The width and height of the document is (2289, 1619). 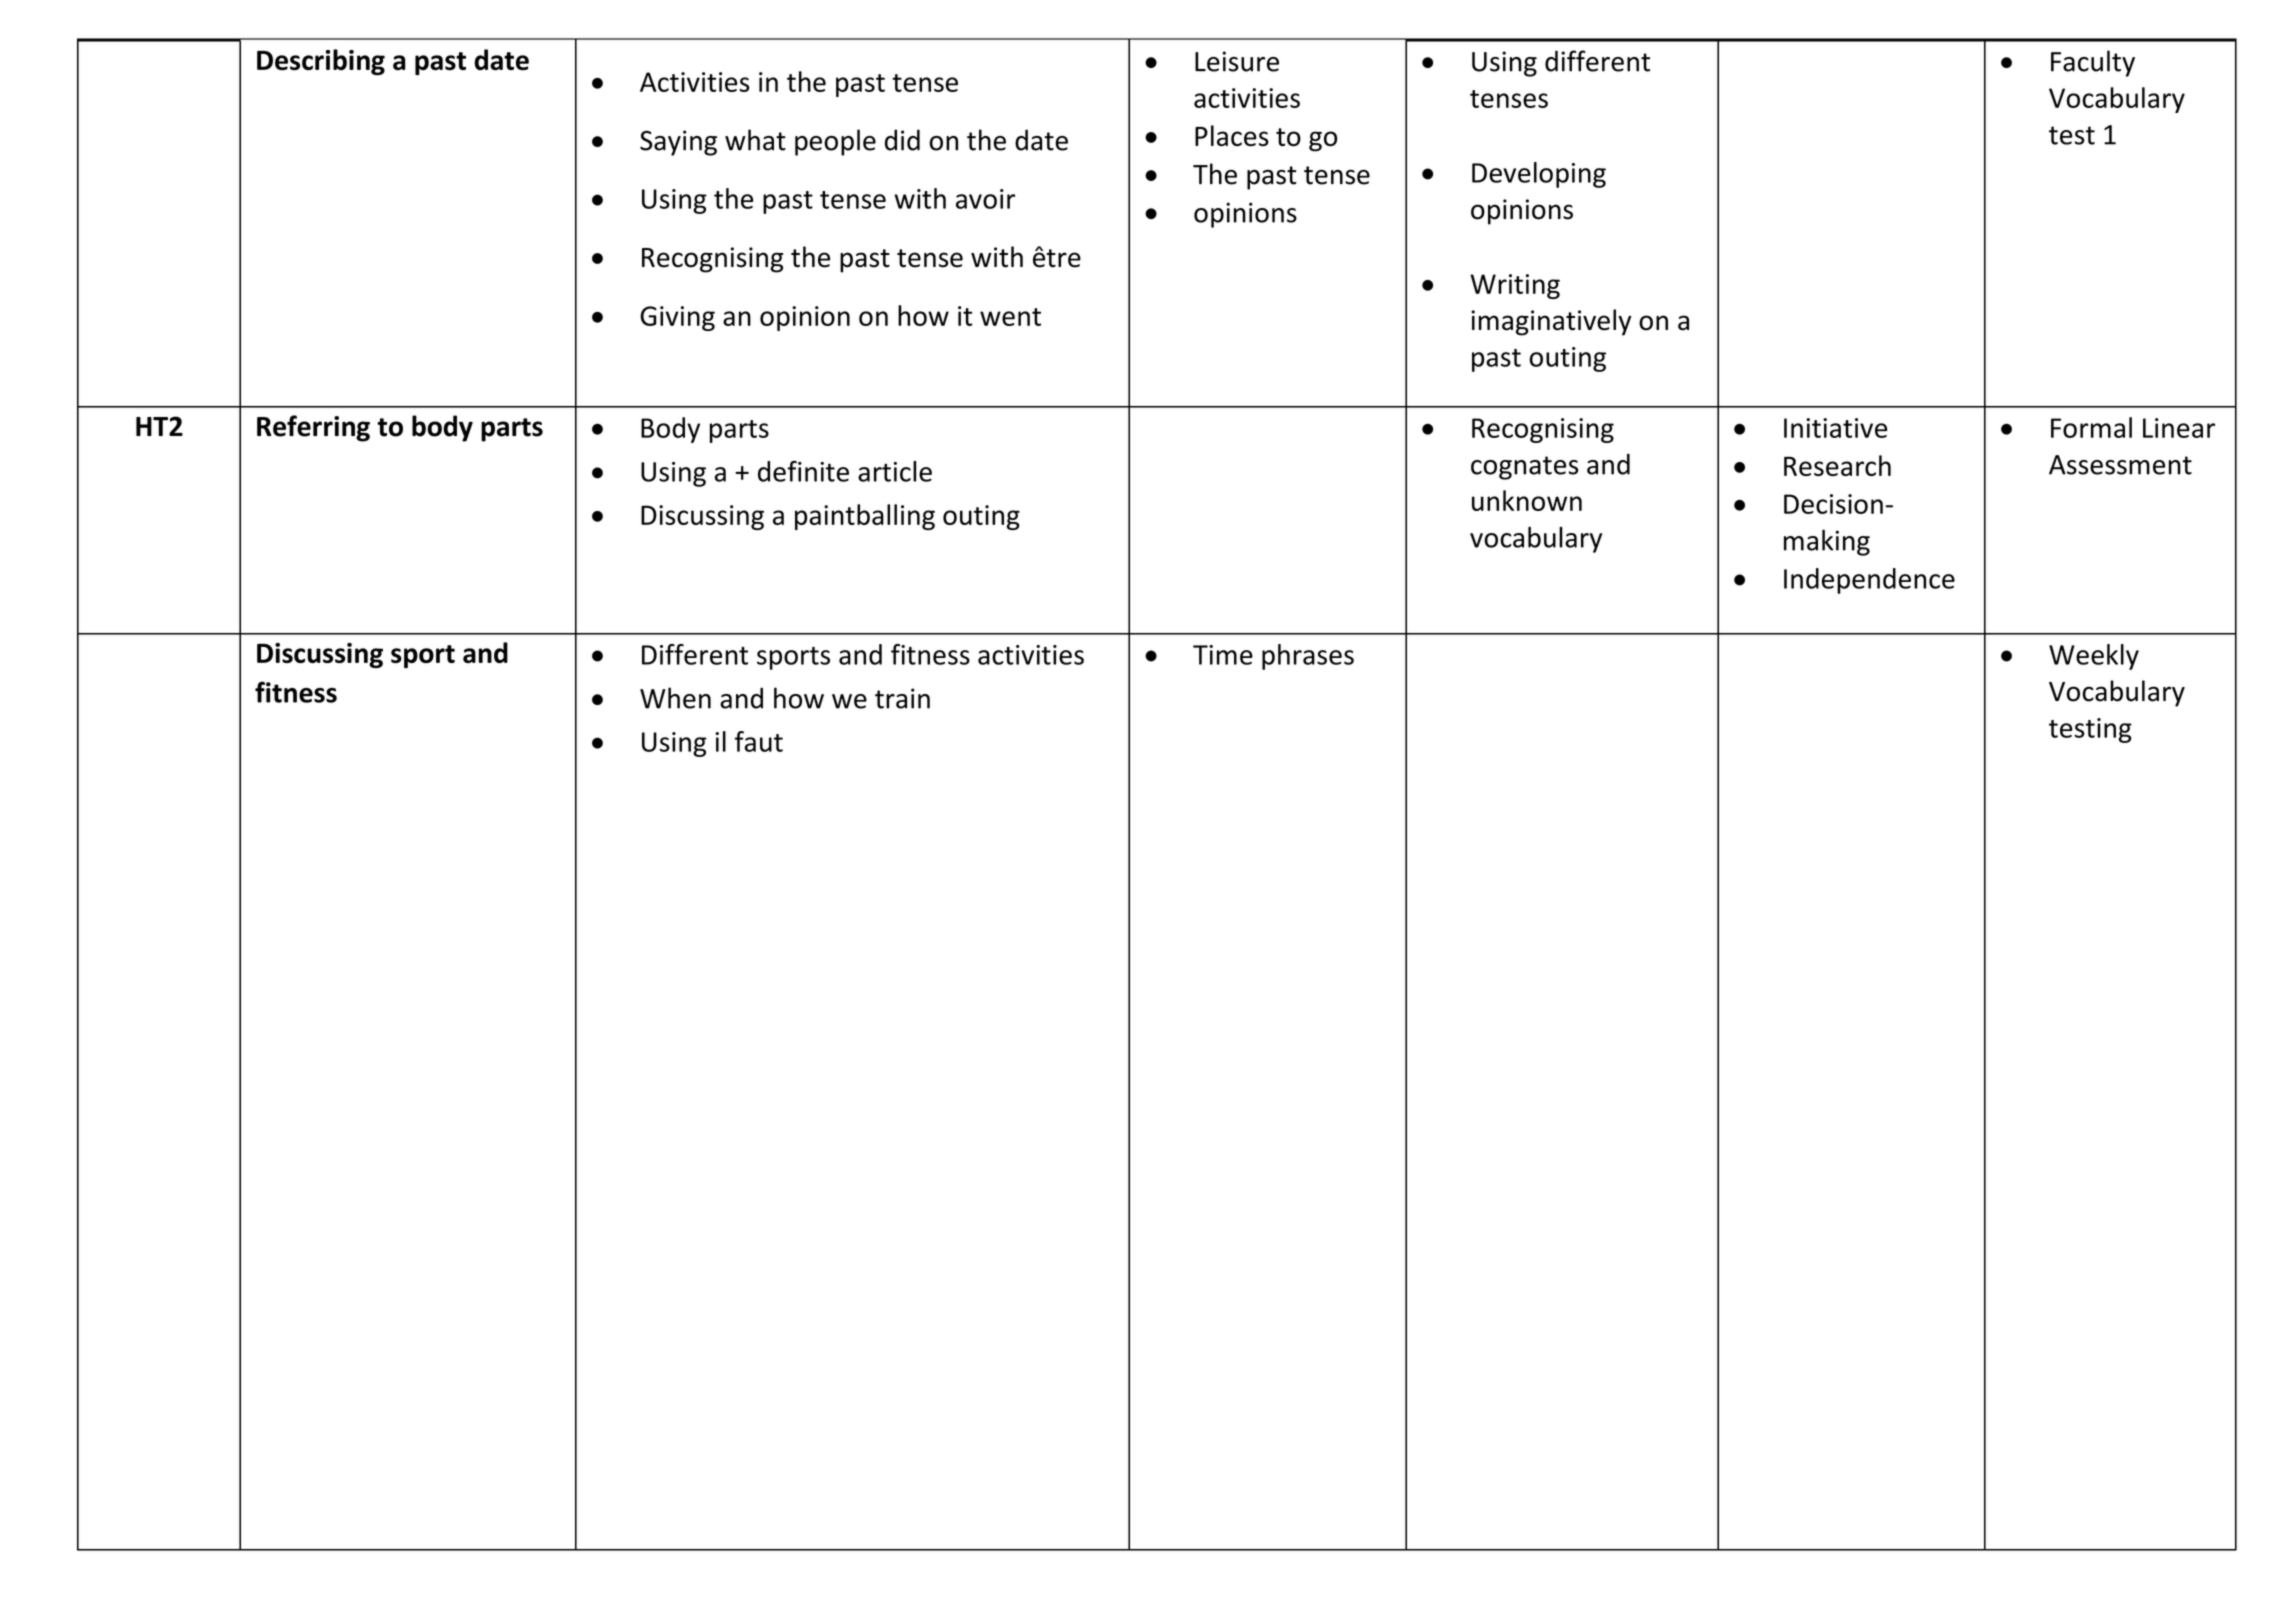 I want to click on unknown, so click(x=1527, y=500).
